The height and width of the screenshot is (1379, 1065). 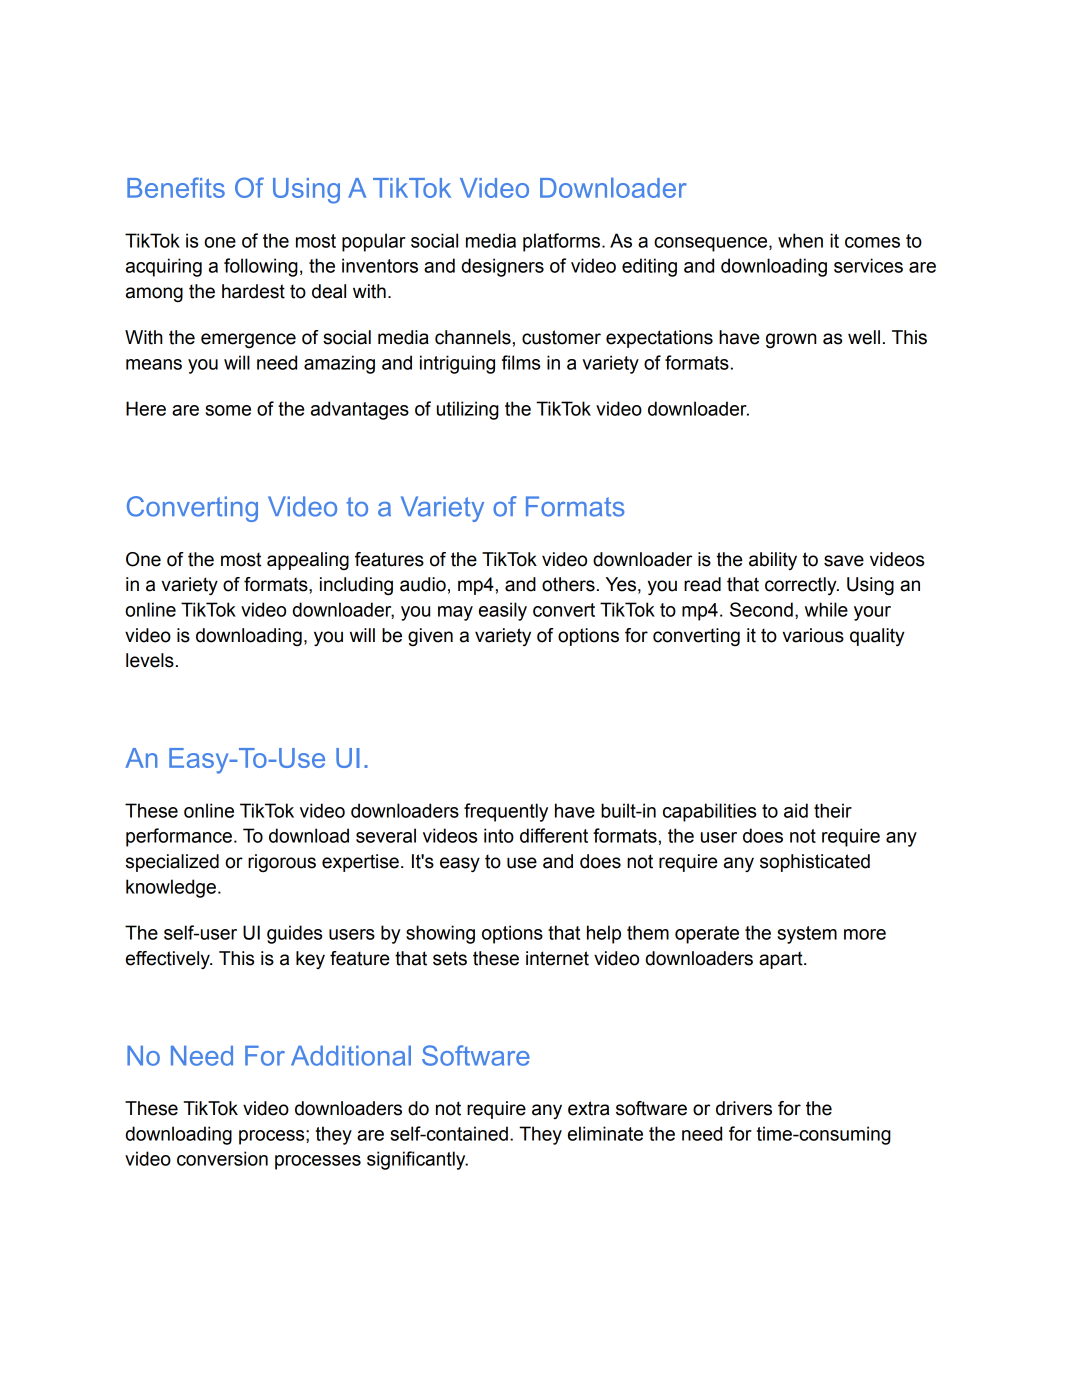 What do you see at coordinates (176, 187) in the screenshot?
I see `Benefits` at bounding box center [176, 187].
